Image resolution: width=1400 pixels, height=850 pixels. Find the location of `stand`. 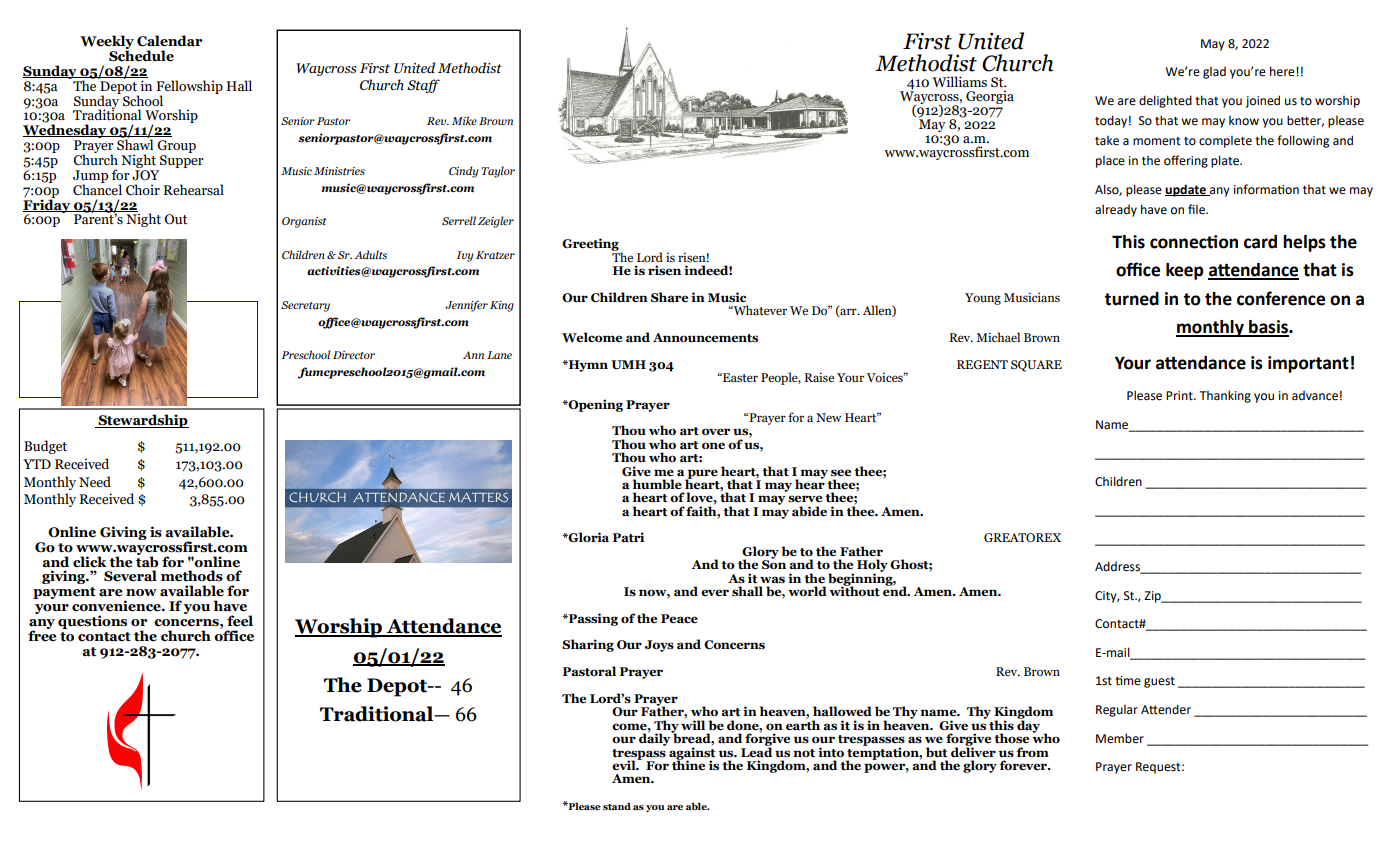

stand is located at coordinates (617, 806).
